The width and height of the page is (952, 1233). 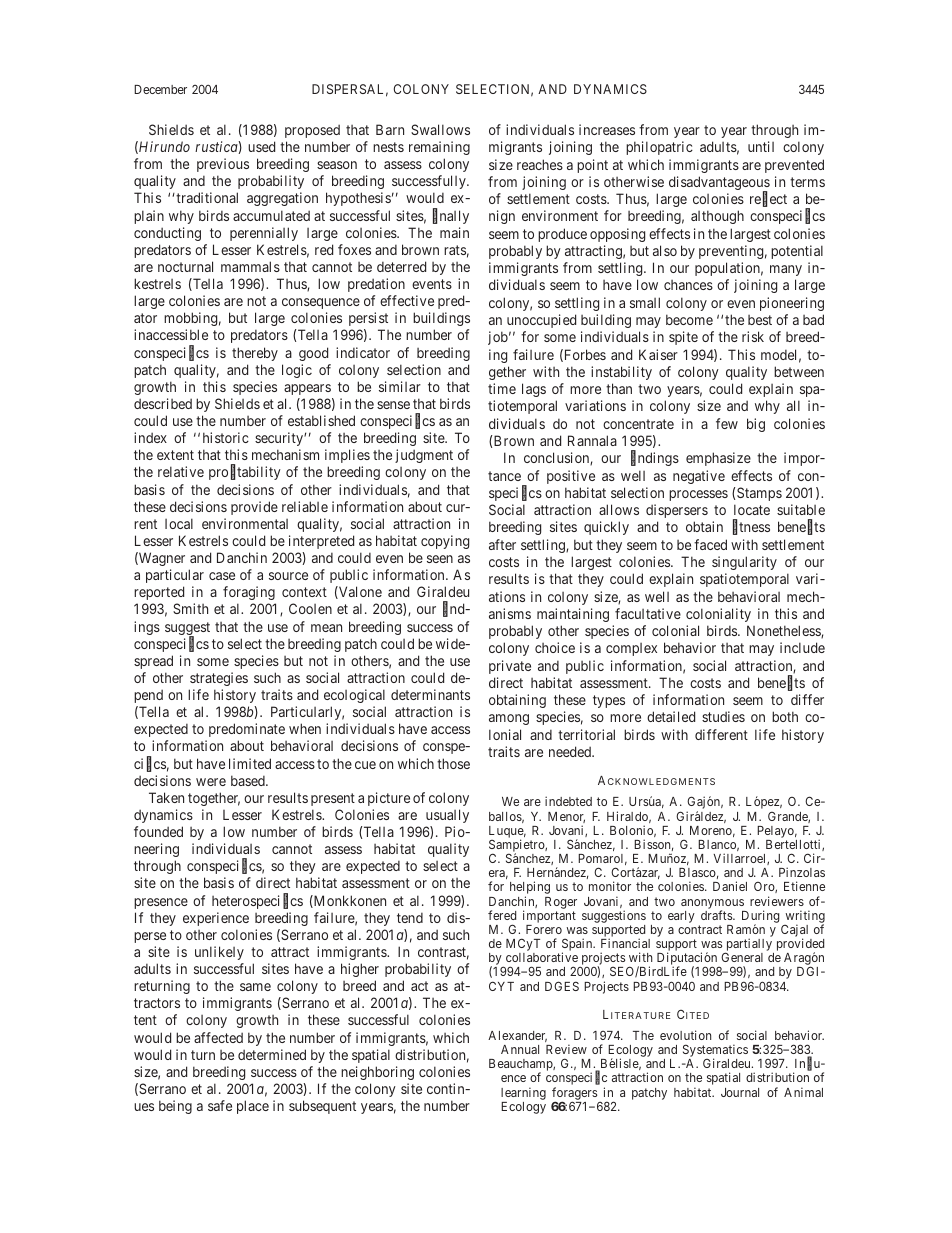 I want to click on used, so click(x=261, y=146).
